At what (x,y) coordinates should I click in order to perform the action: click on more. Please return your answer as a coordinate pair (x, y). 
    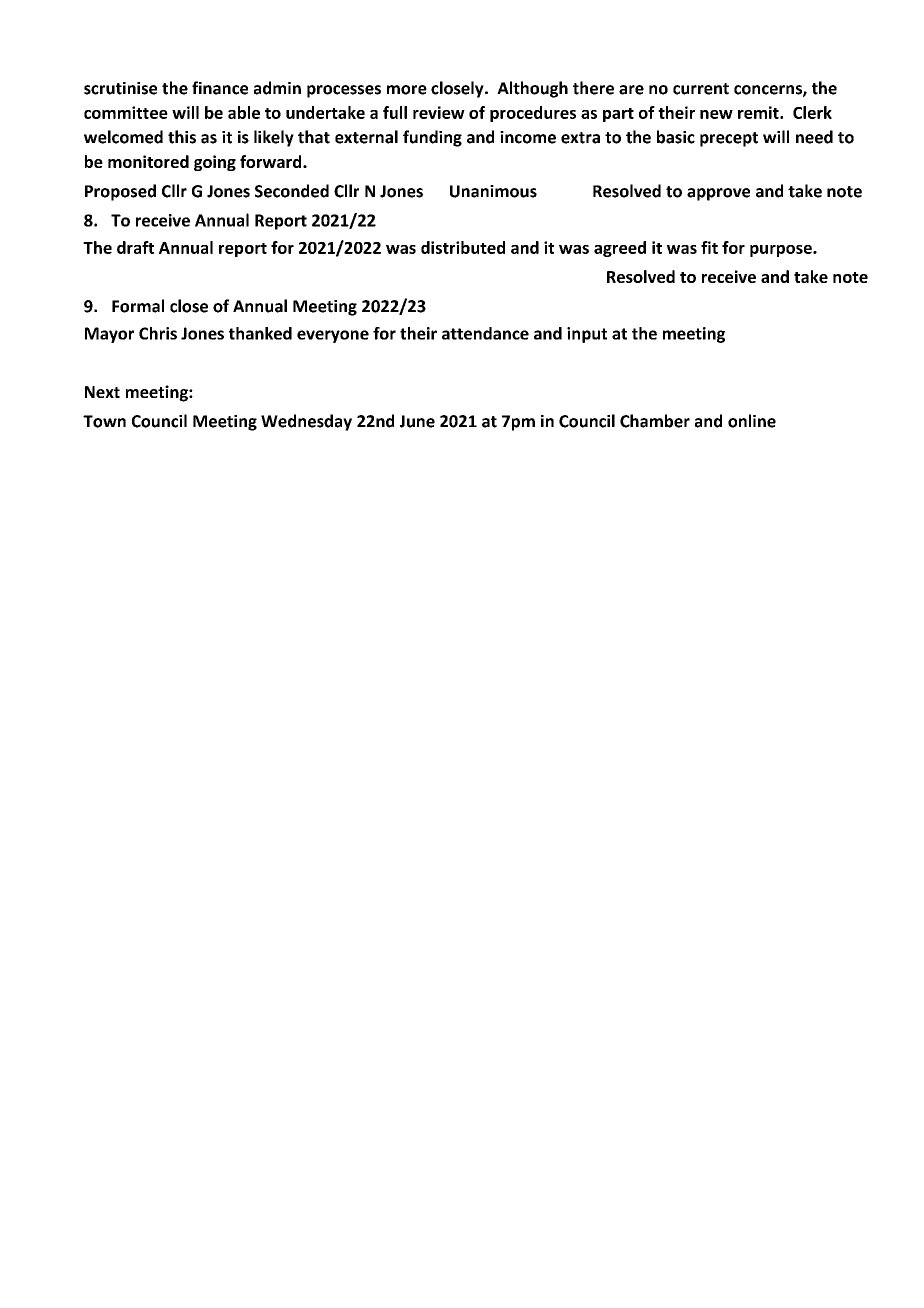
    Looking at the image, I should click on (407, 90).
